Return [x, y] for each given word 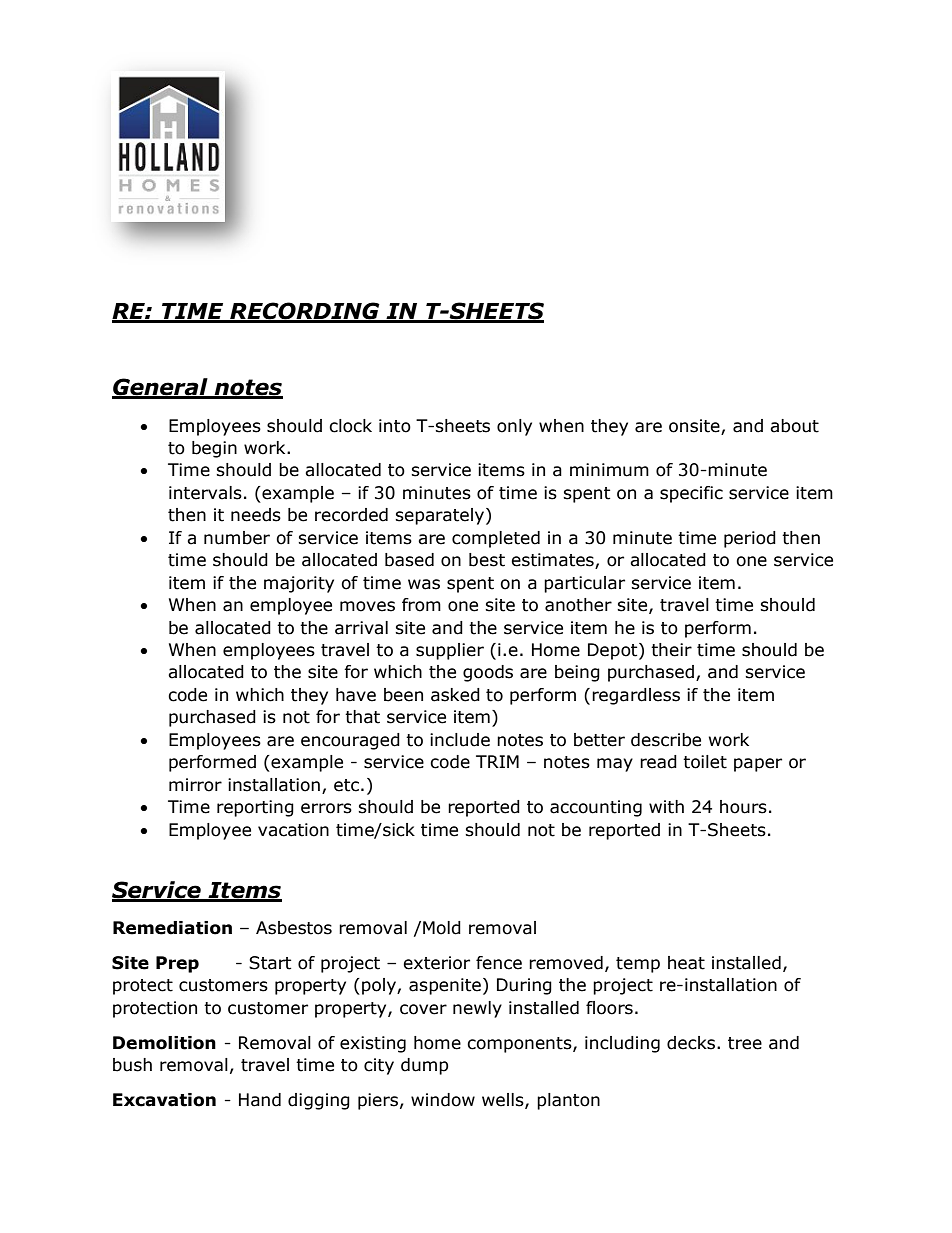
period [750, 539]
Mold [442, 928]
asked [455, 695]
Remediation [172, 928]
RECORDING [305, 312]
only [514, 427]
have [356, 695]
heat [686, 963]
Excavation [164, 1100]
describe [666, 740]
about [794, 426]
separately [441, 516]
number [237, 538]
